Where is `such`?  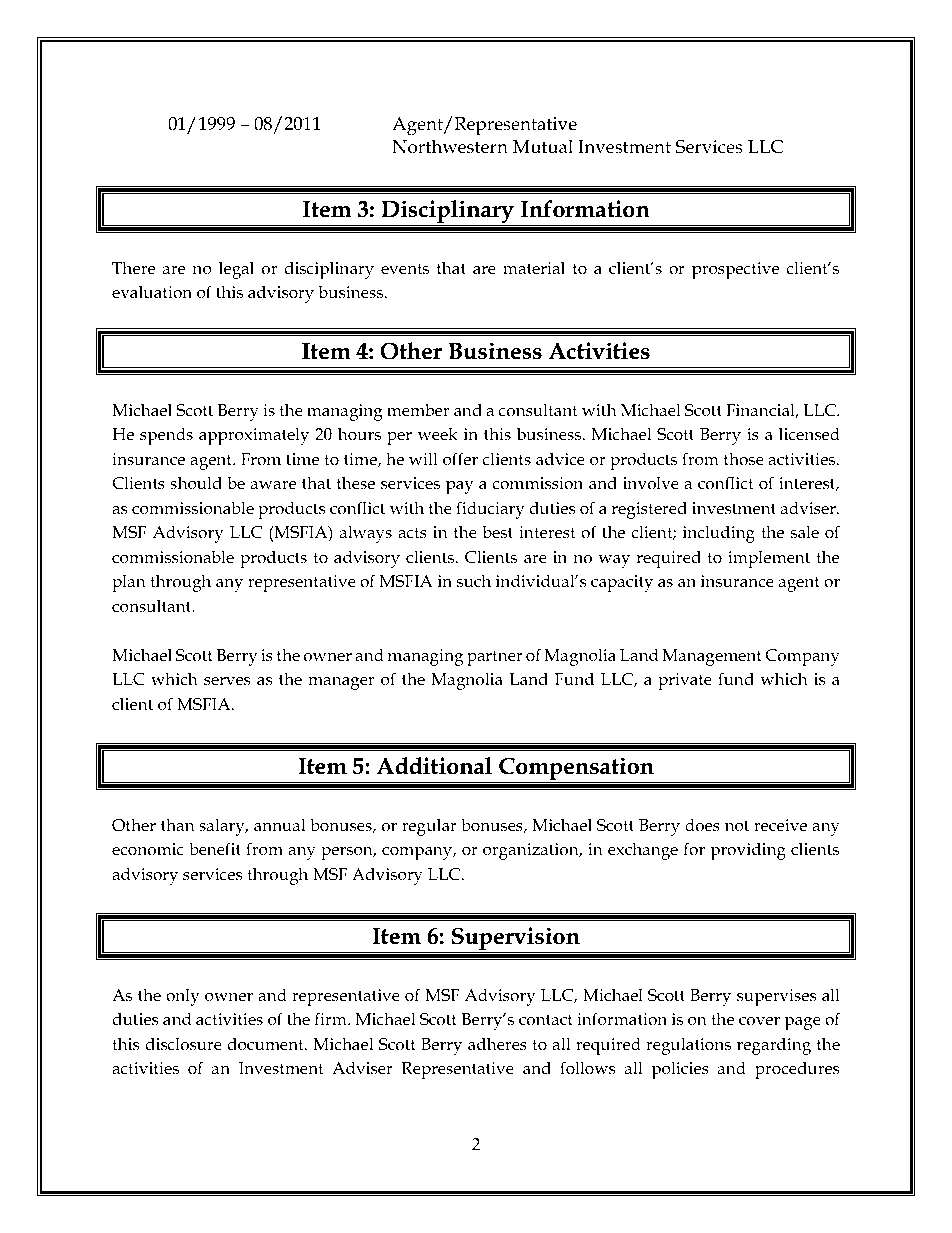
such is located at coordinates (474, 581).
